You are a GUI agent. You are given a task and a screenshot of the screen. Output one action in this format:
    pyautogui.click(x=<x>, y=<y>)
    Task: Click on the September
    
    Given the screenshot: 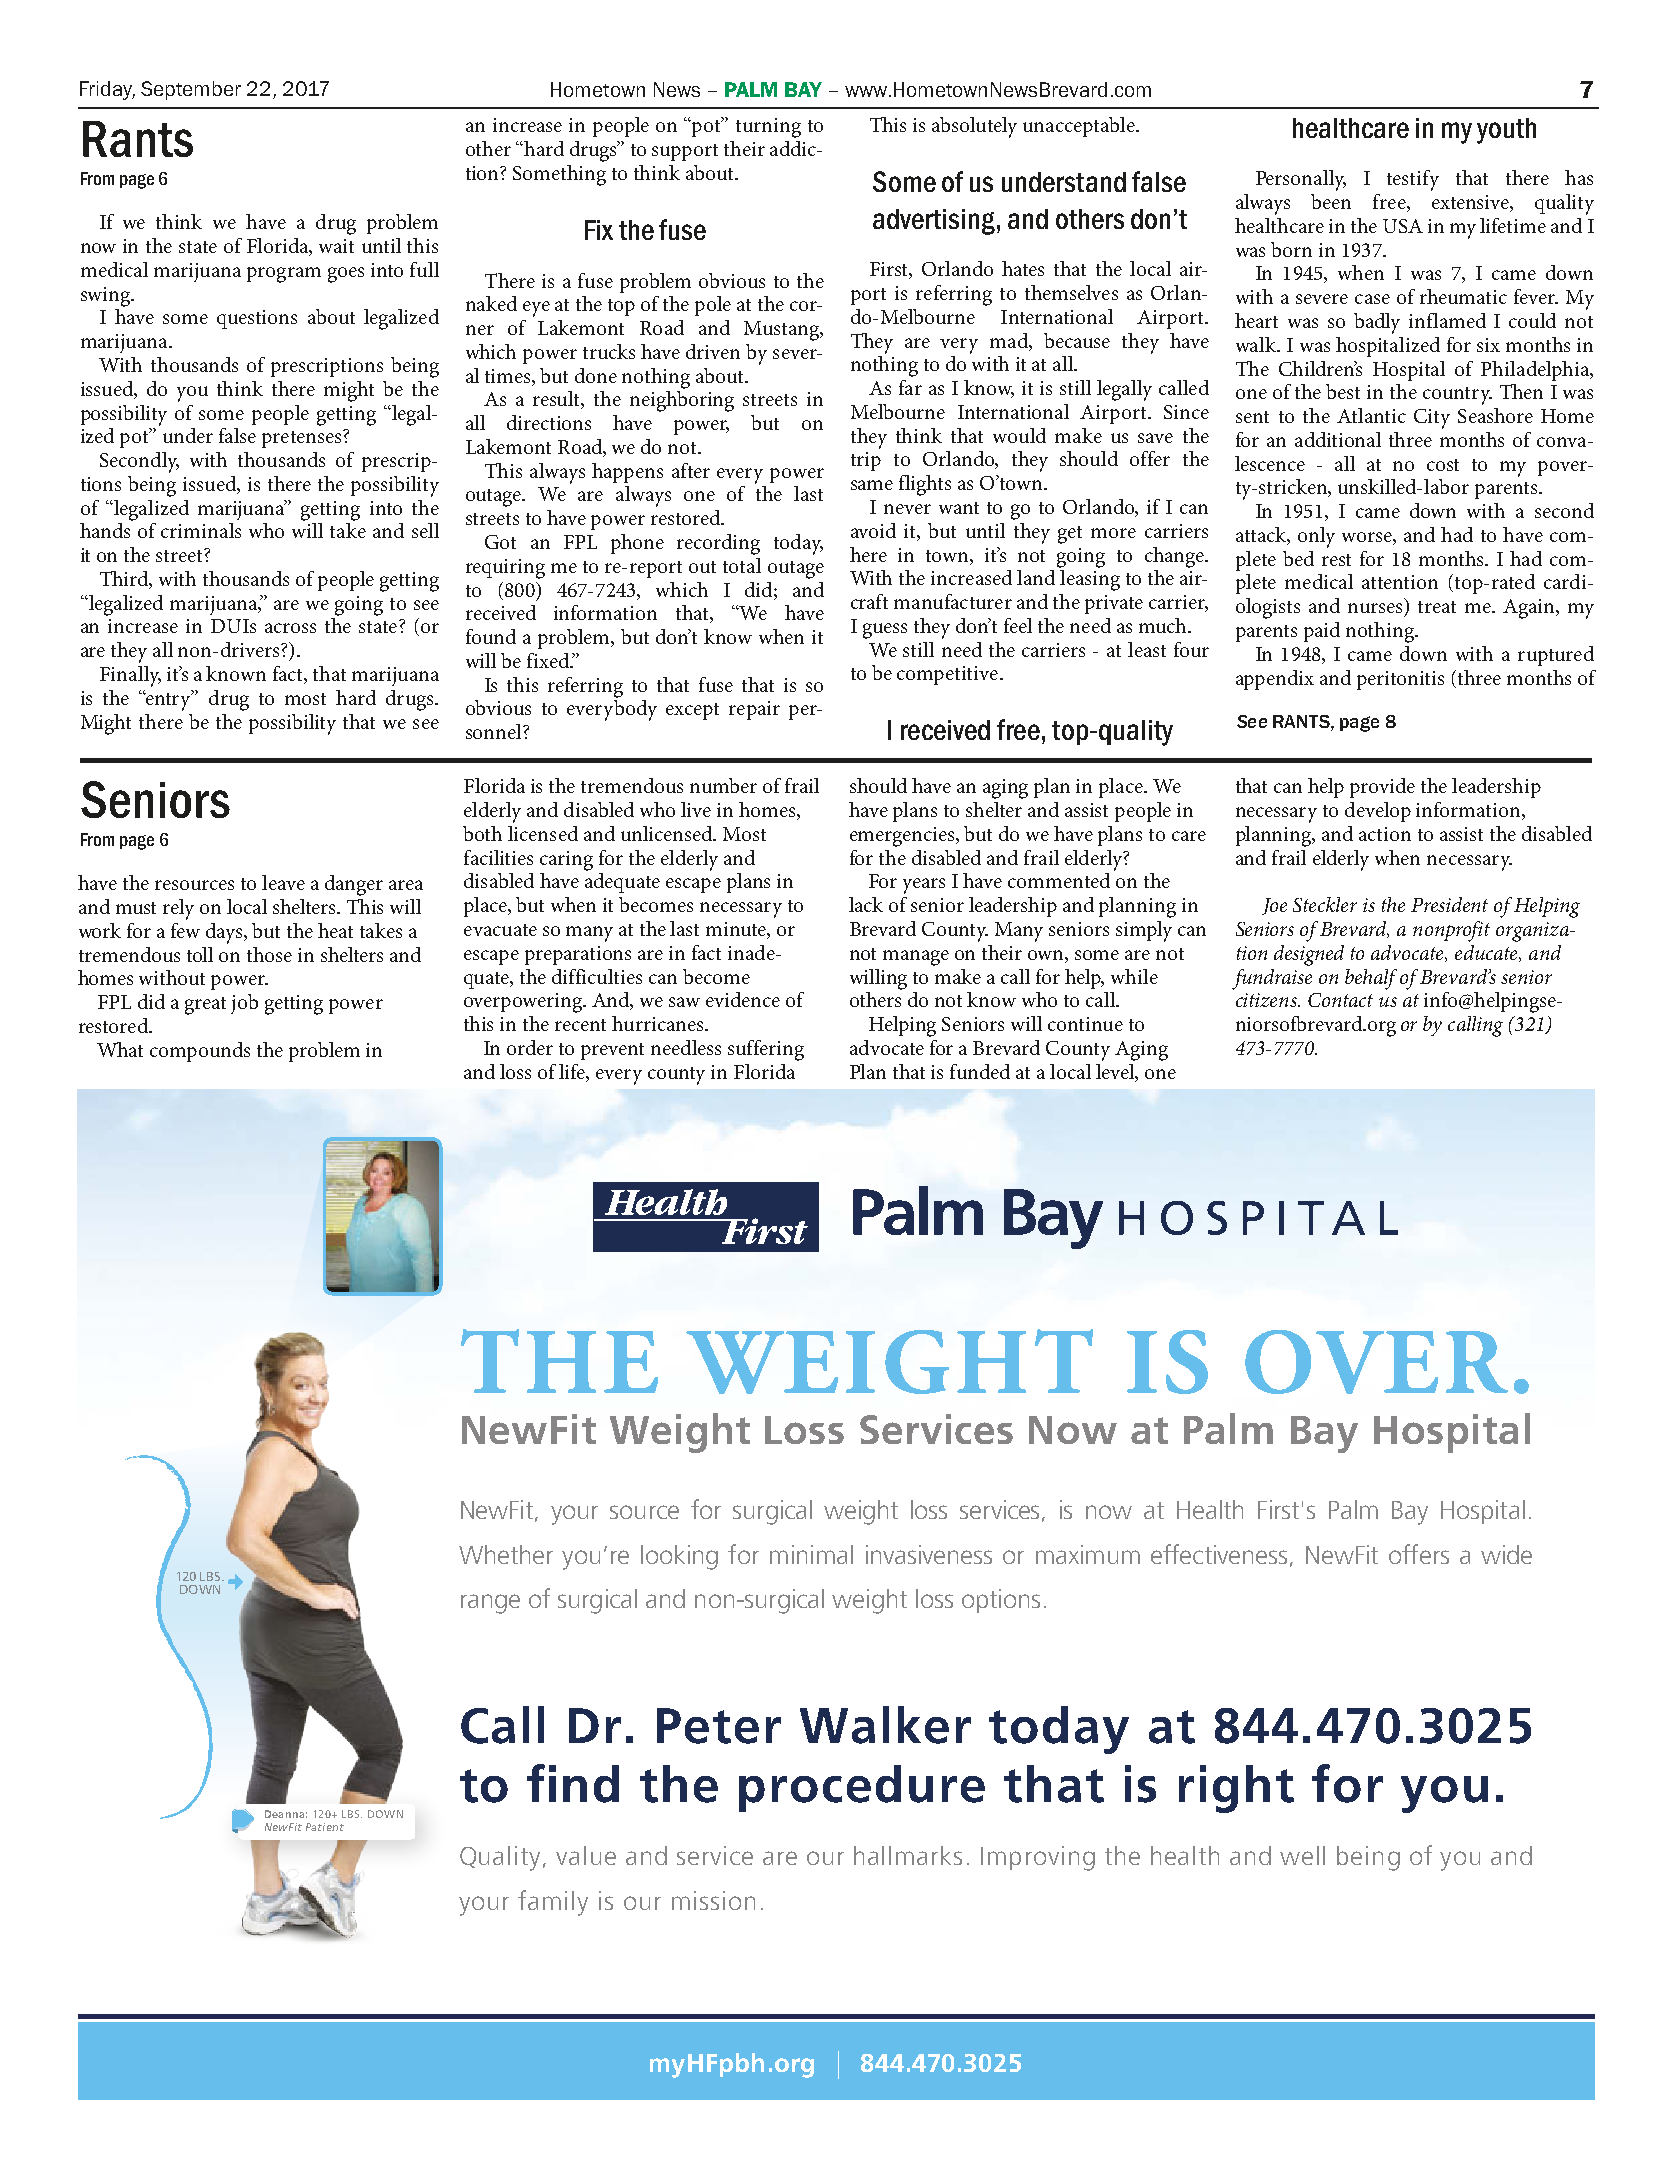 What is the action you would take?
    pyautogui.click(x=191, y=90)
